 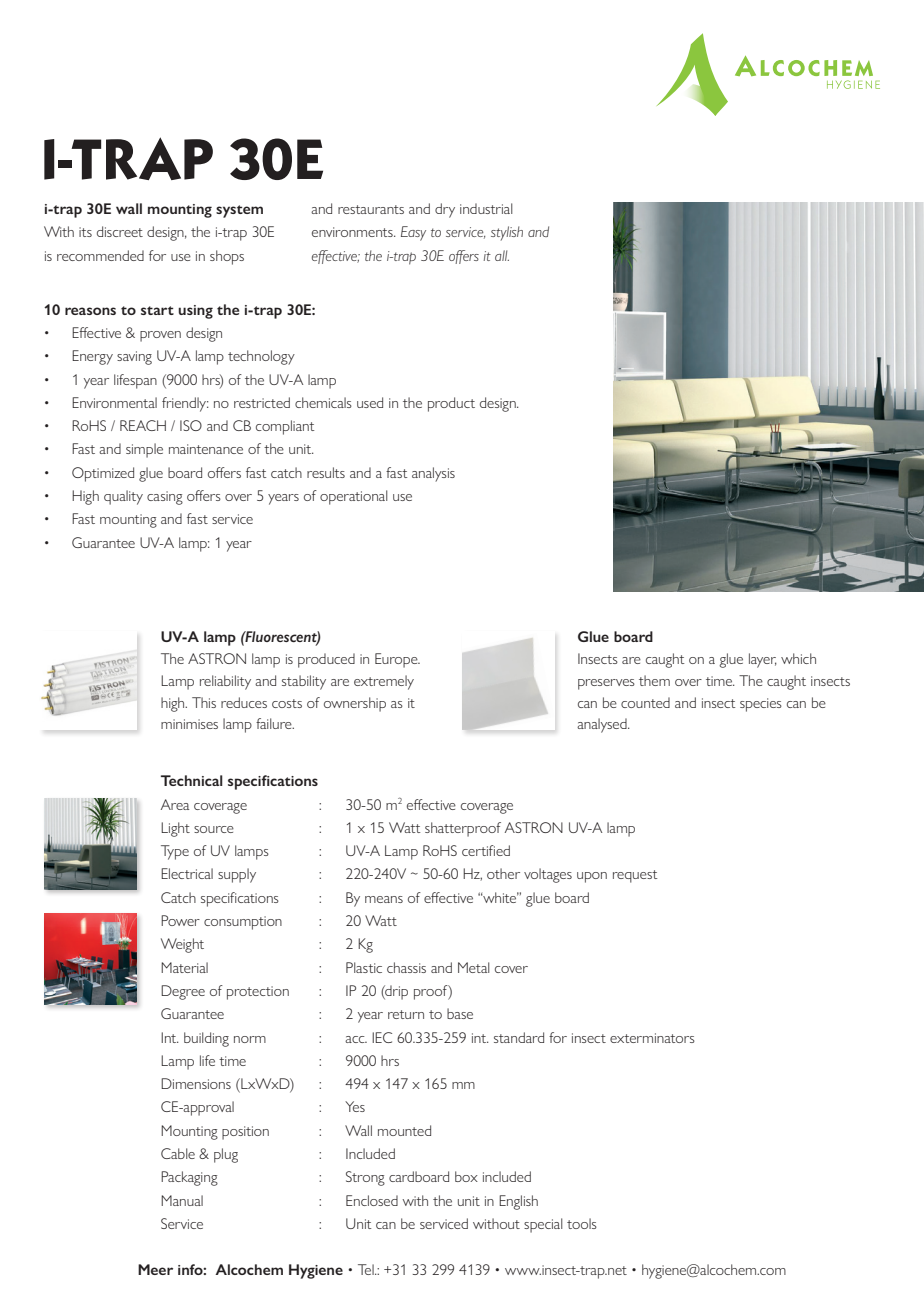 What do you see at coordinates (507, 233) in the document?
I see `stylish` at bounding box center [507, 233].
